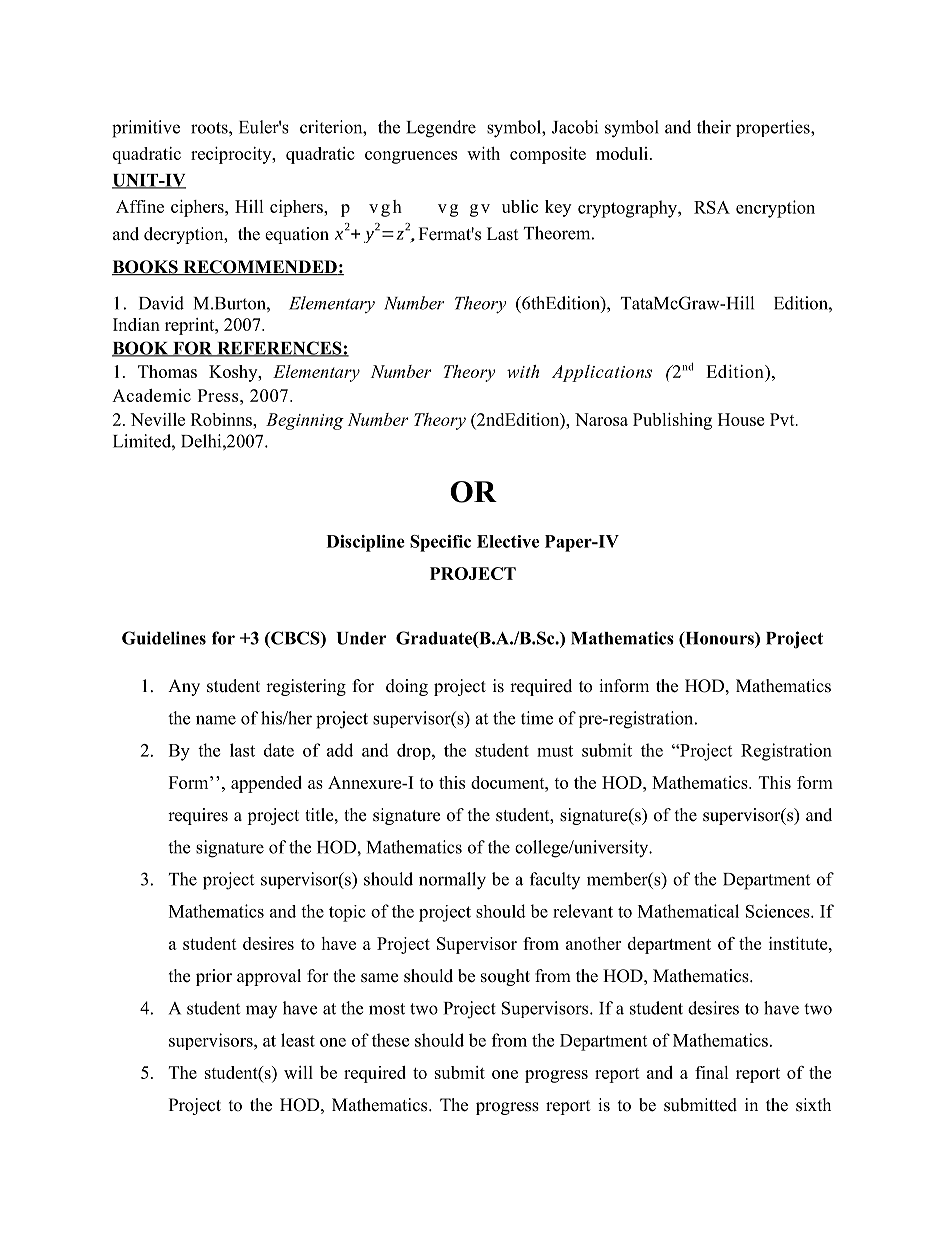 The height and width of the screenshot is (1233, 952). Describe the element at coordinates (298, 1072) in the screenshot. I see `will` at that location.
